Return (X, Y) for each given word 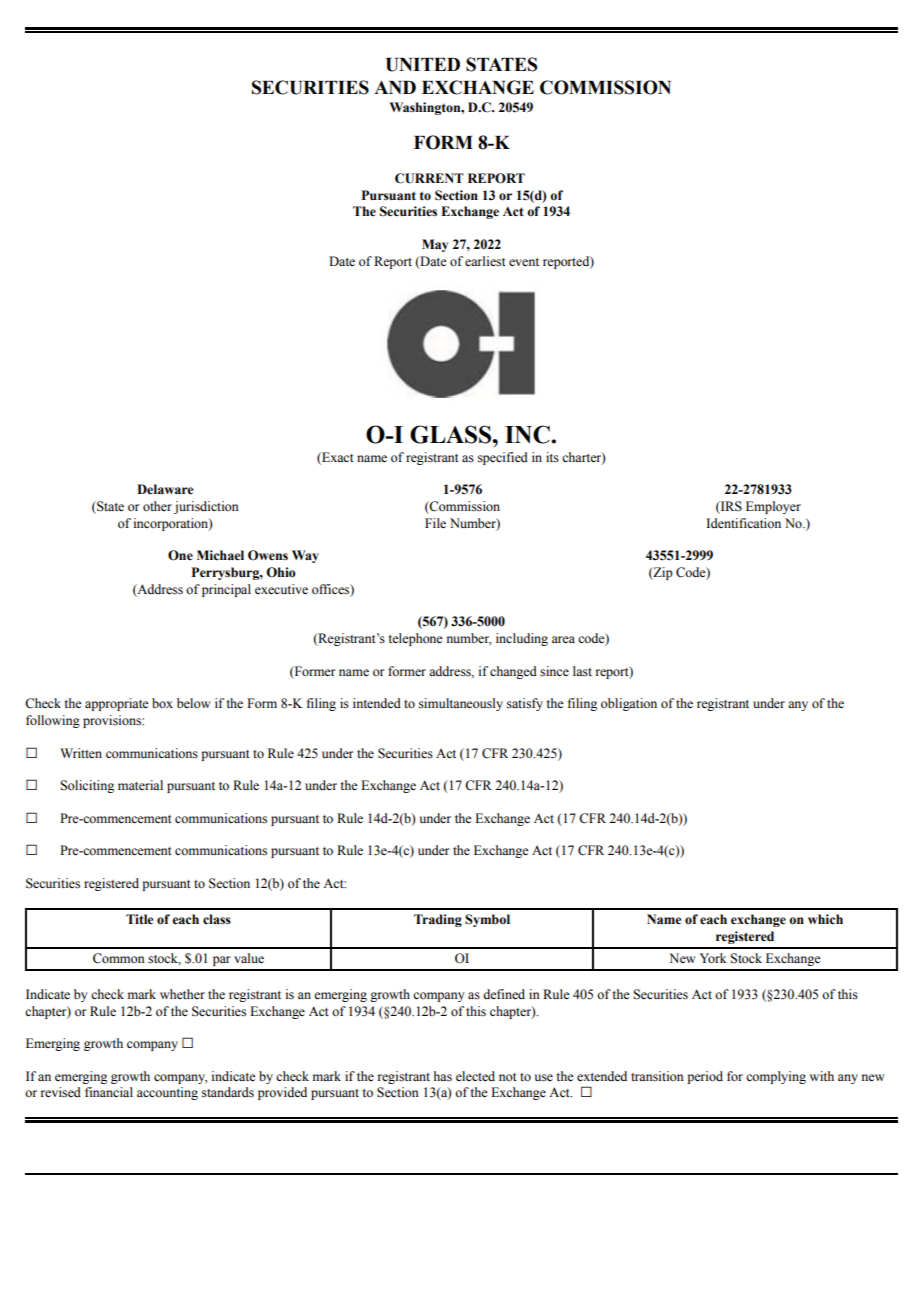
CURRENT (429, 178)
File (435, 523)
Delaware (165, 489)
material (140, 785)
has (443, 1076)
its (552, 457)
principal (226, 590)
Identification (743, 523)
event (524, 262)
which (825, 919)
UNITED (423, 65)
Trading (438, 920)
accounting (167, 1093)
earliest (485, 261)
